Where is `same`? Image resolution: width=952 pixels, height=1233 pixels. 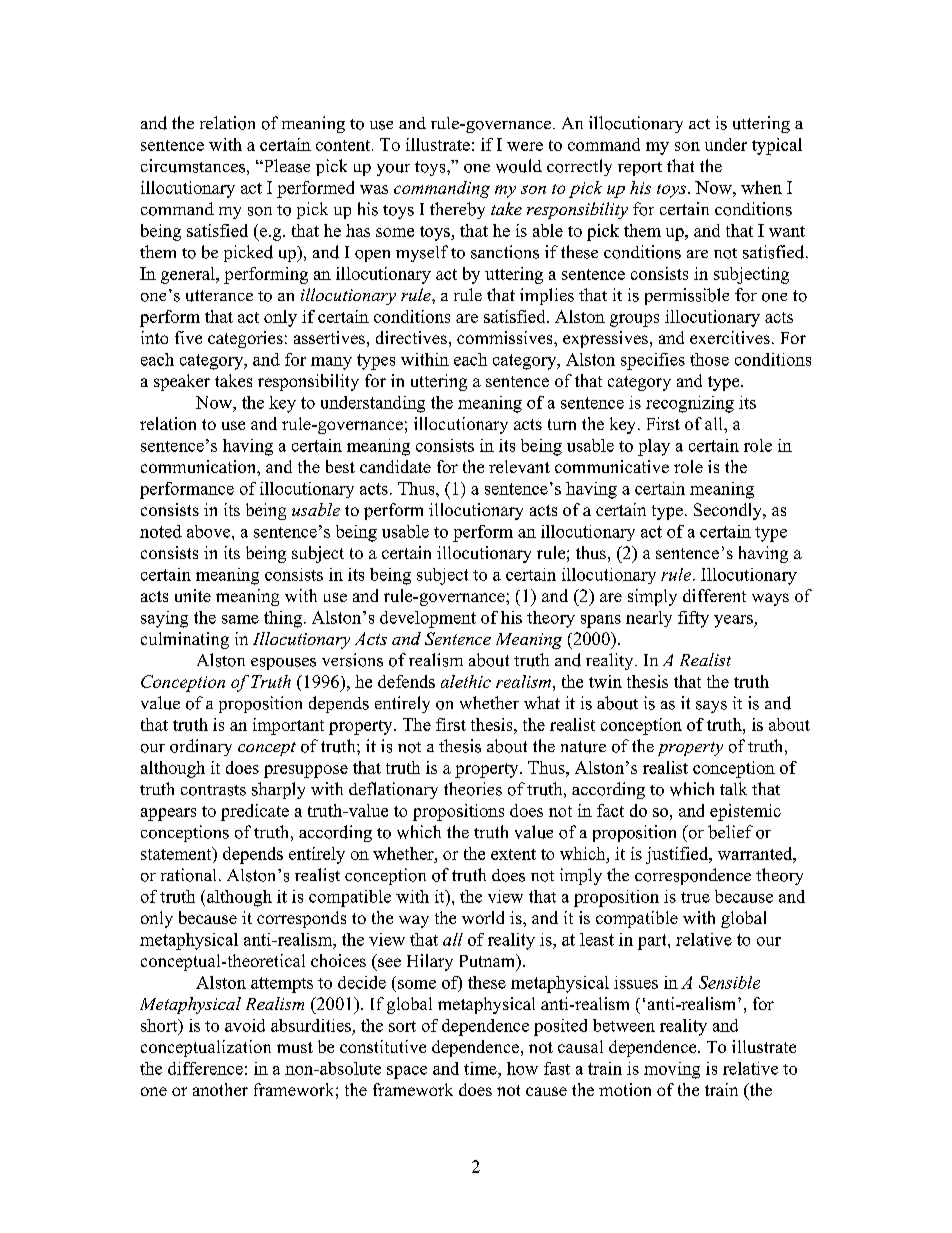
same is located at coordinates (240, 619).
